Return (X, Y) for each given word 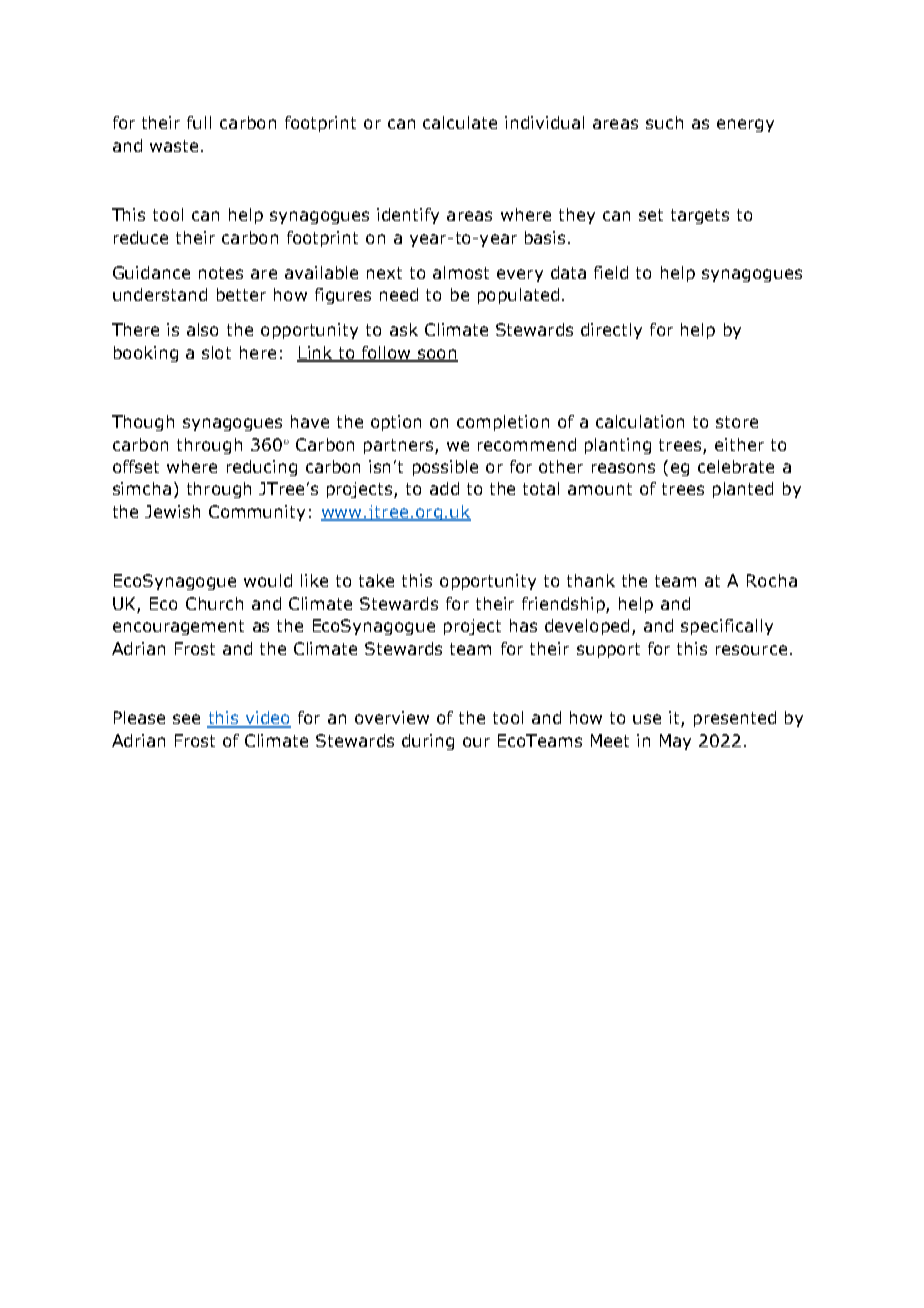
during (428, 742)
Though (143, 423)
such (664, 122)
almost (461, 272)
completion (503, 423)
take (376, 580)
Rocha (772, 580)
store (737, 422)
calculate (460, 122)
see (186, 719)
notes (221, 273)
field (611, 272)
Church (214, 603)
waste (174, 146)
